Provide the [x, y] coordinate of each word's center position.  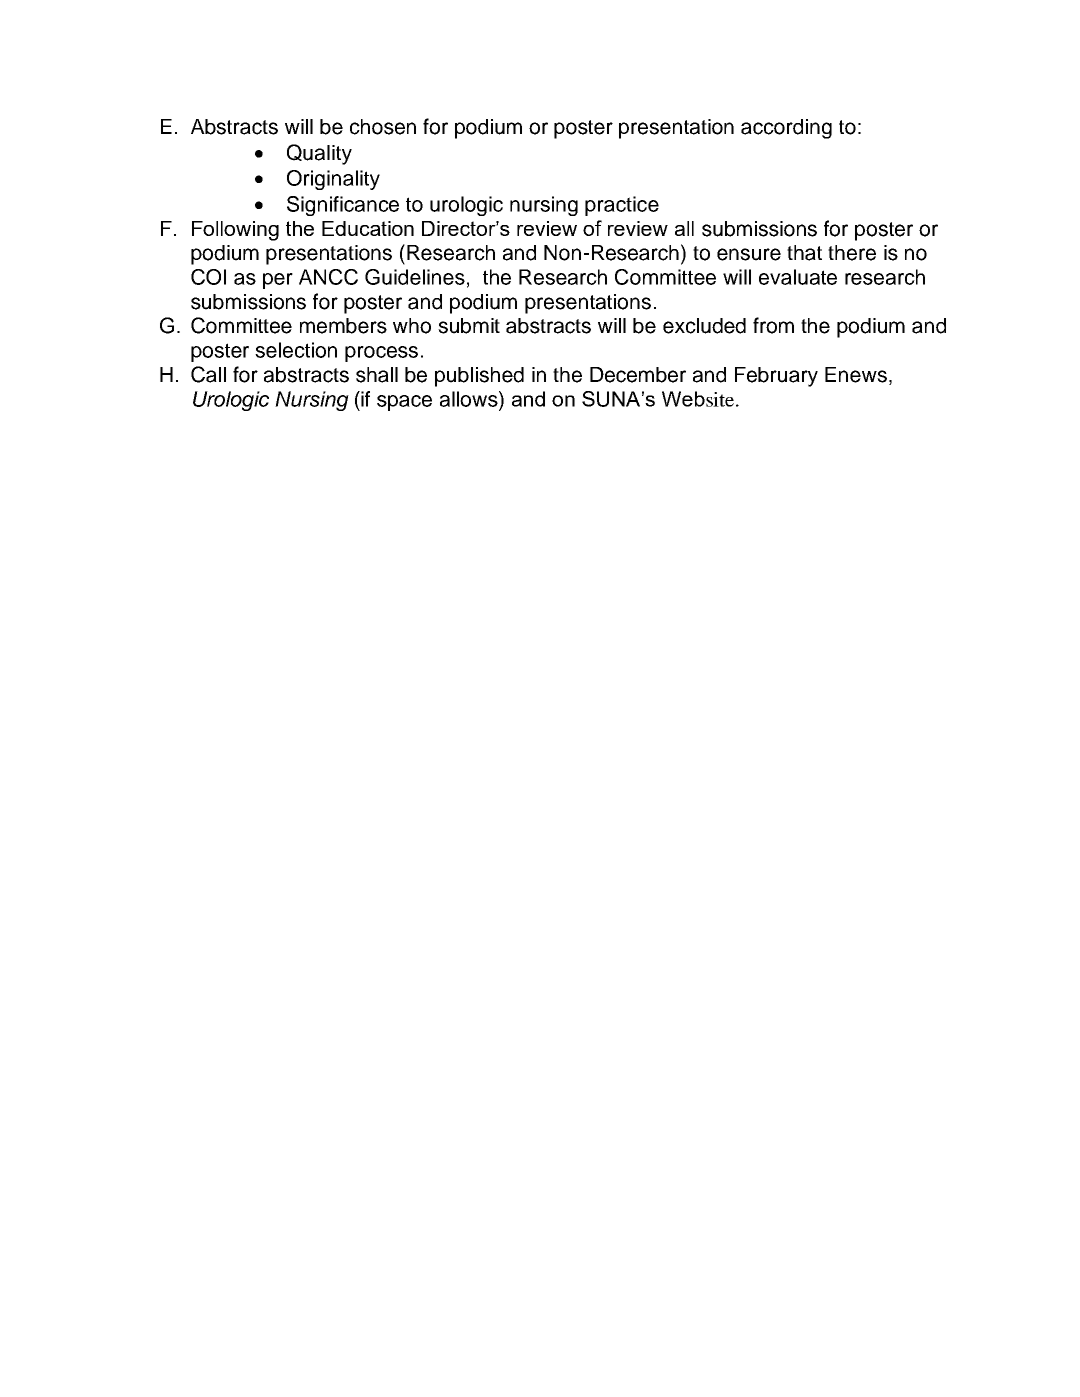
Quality [319, 154]
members [343, 326]
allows [470, 399]
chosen [383, 127]
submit [469, 326]
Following [235, 231]
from [773, 325]
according [786, 129]
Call [208, 374]
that [804, 253]
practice [622, 206]
